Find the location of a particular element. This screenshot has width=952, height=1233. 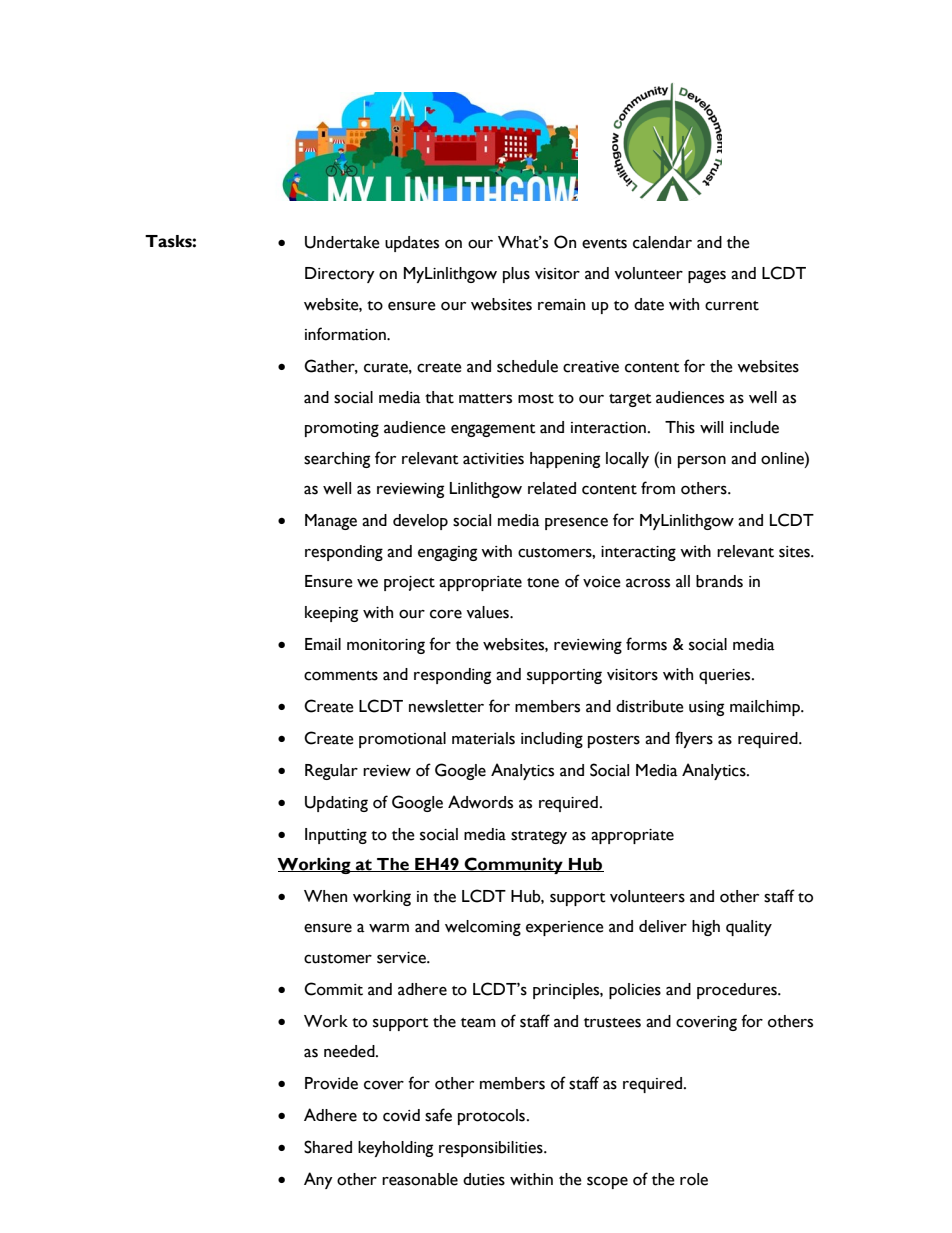

tone is located at coordinates (543, 583).
